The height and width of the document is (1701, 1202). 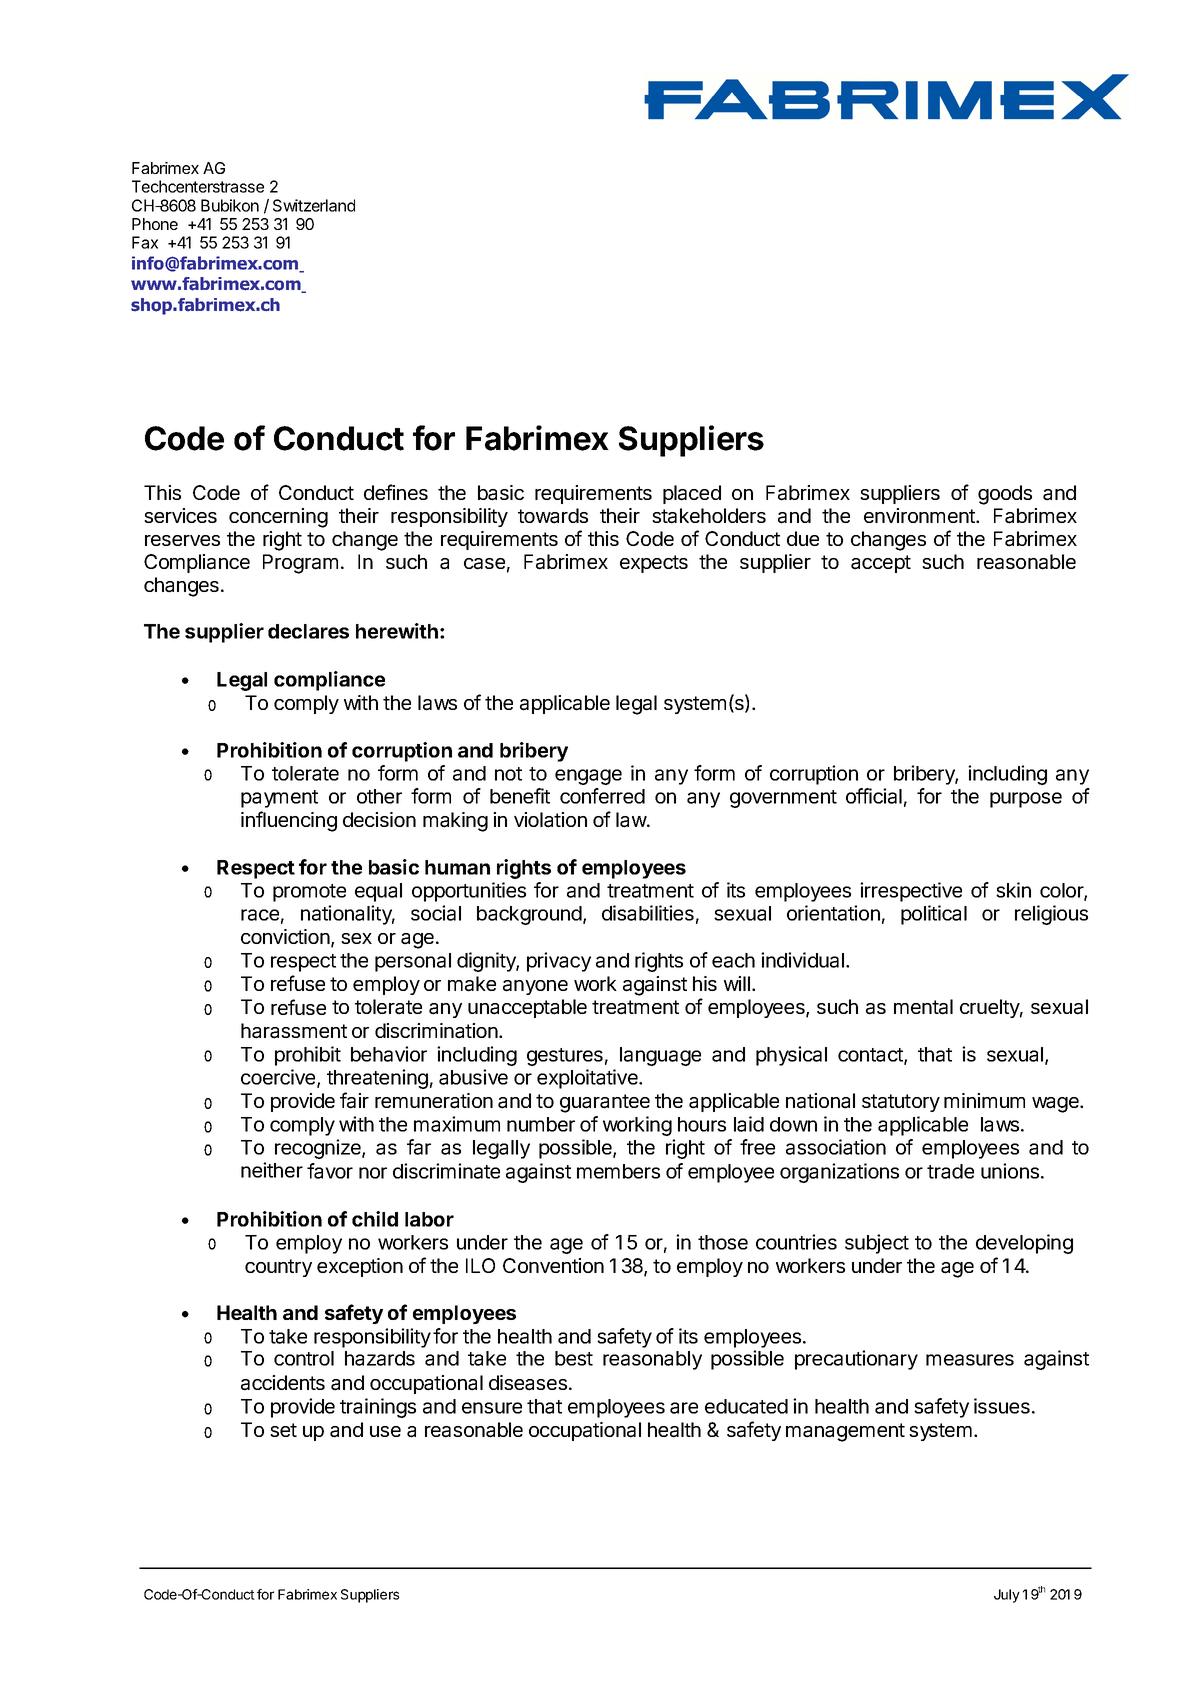 I want to click on ensure, so click(x=492, y=1408).
